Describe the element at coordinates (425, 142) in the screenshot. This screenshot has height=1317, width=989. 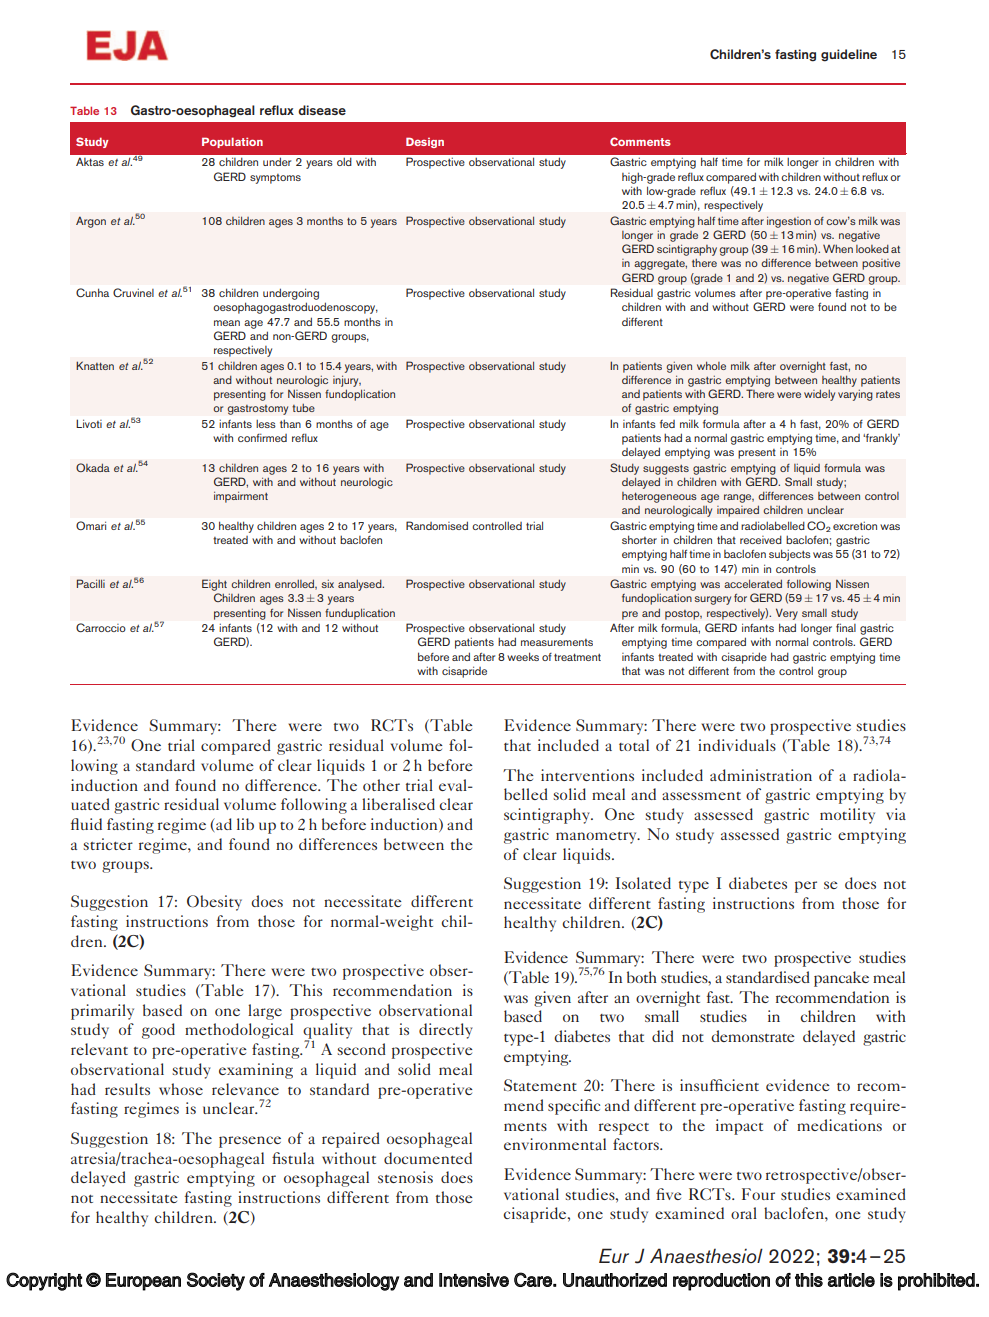
I see `Design` at that location.
